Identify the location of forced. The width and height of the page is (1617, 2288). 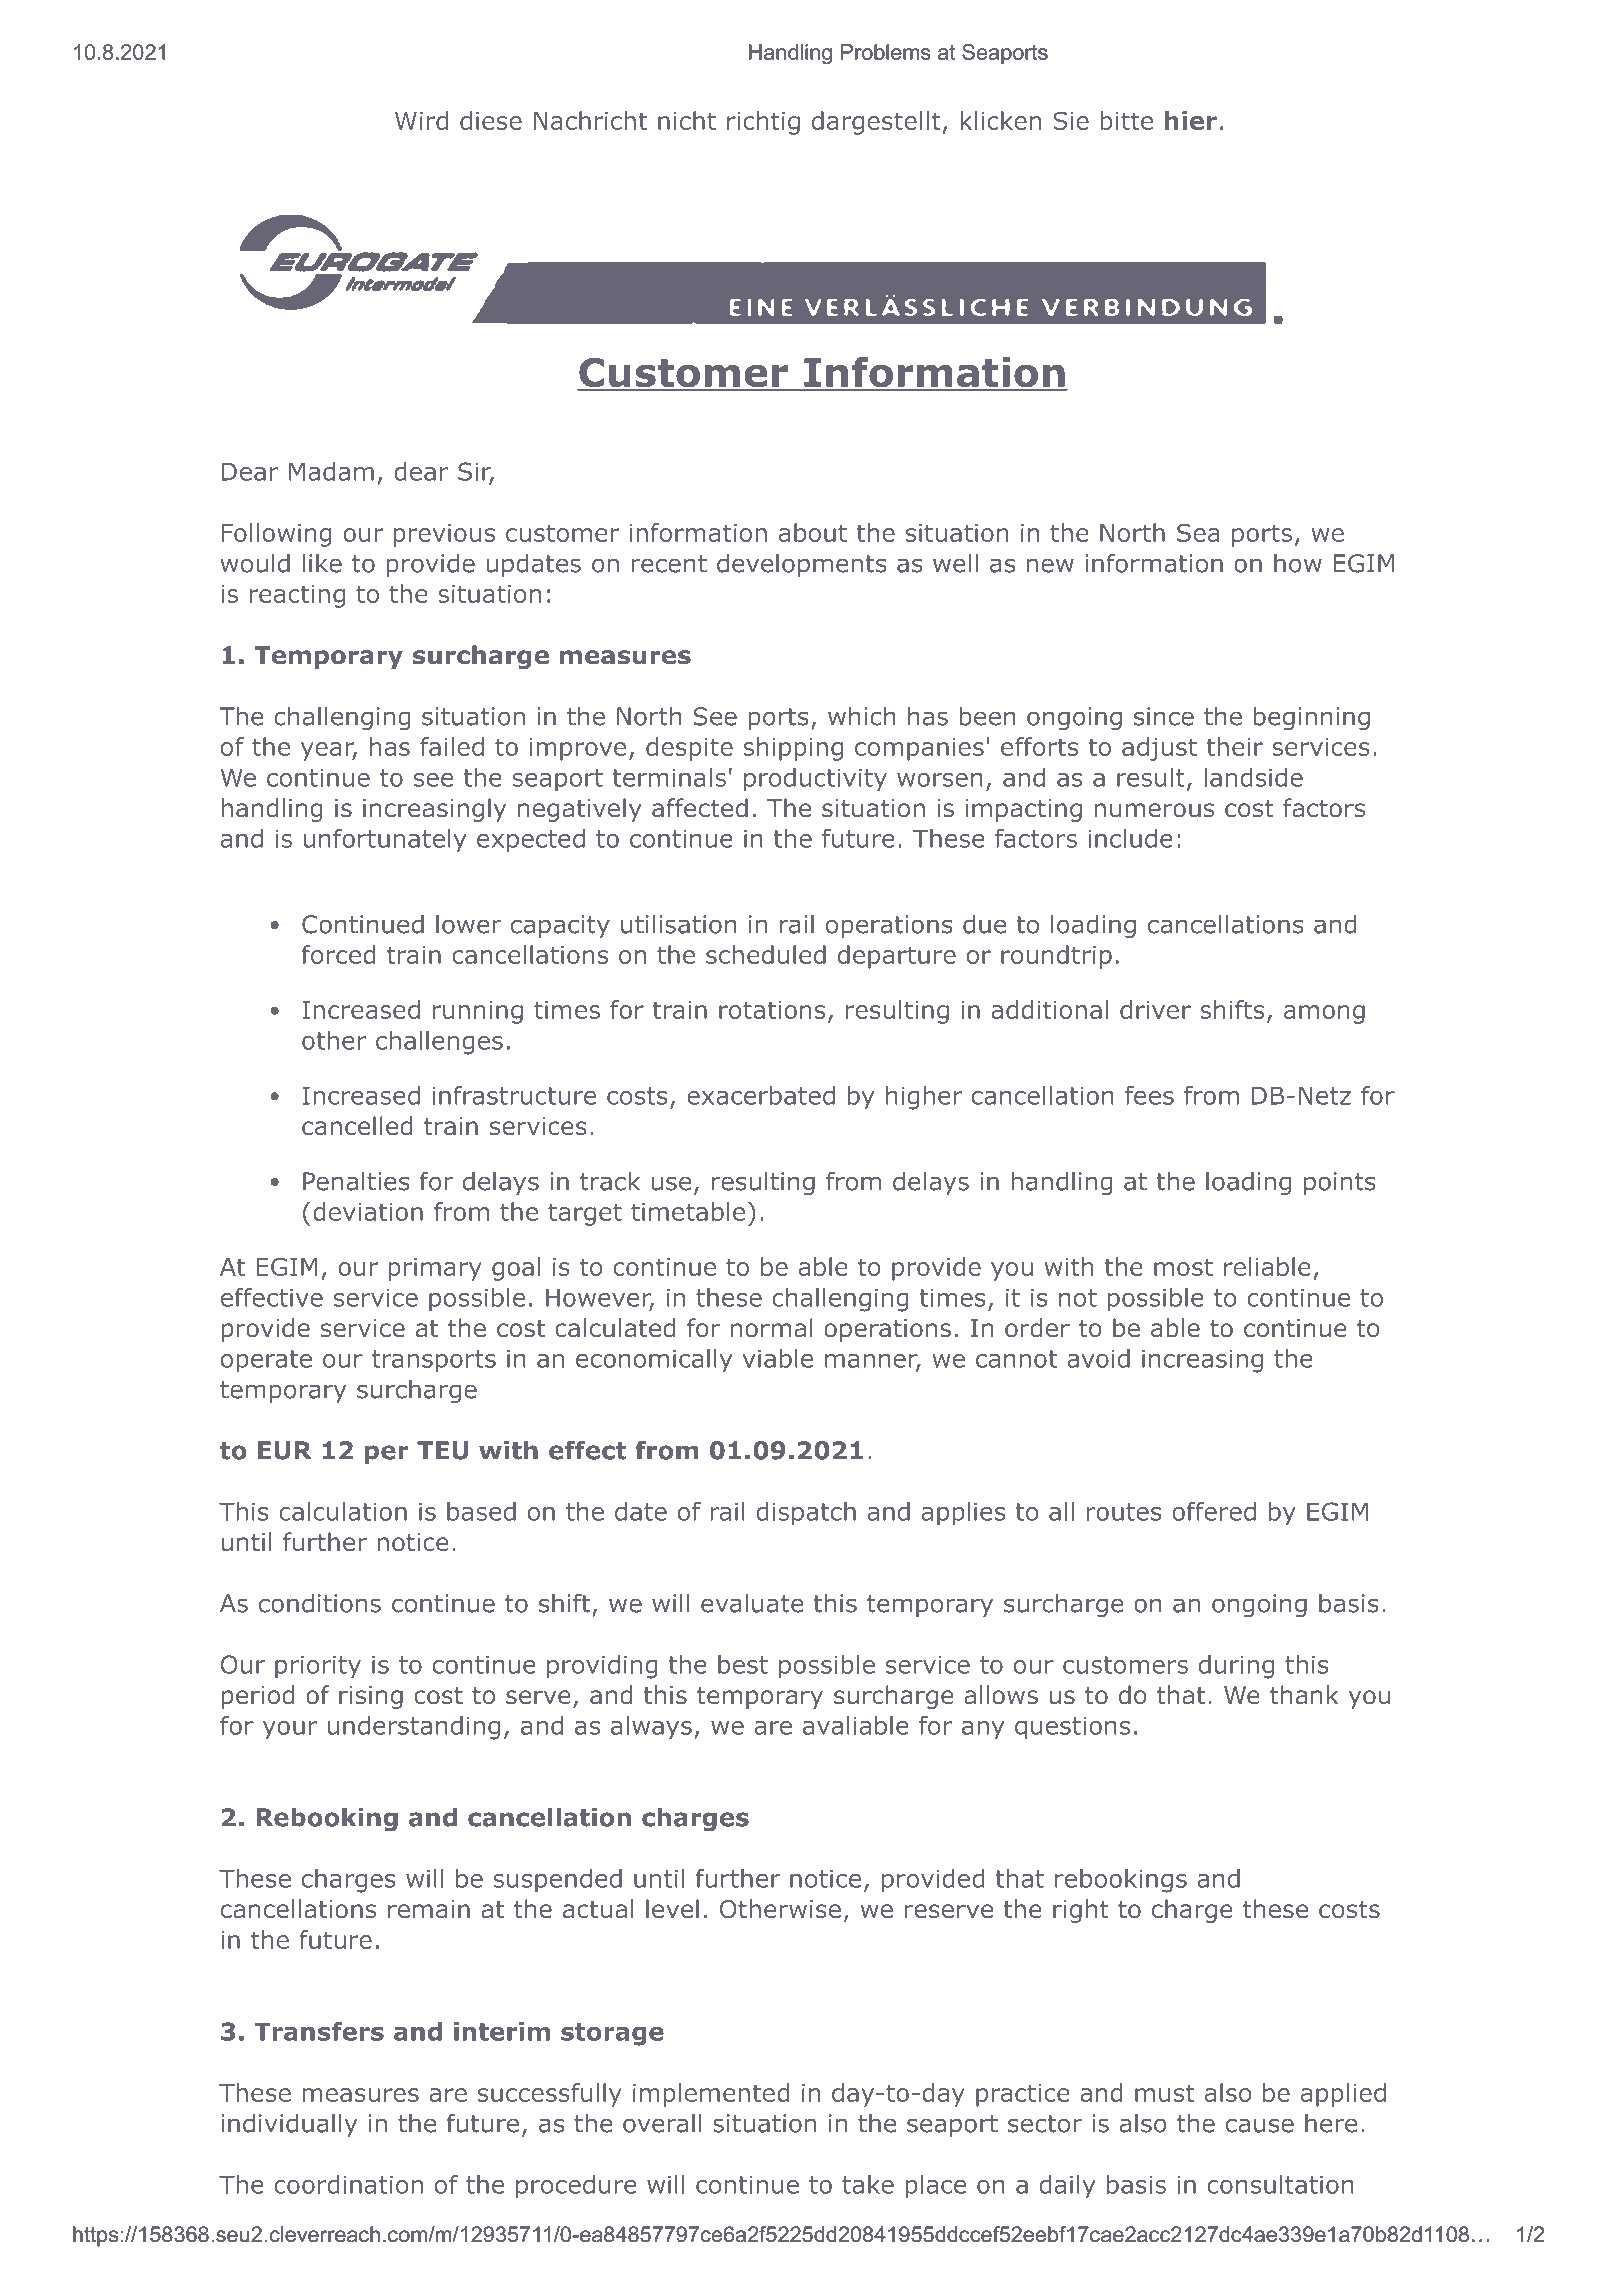
(338, 954).
